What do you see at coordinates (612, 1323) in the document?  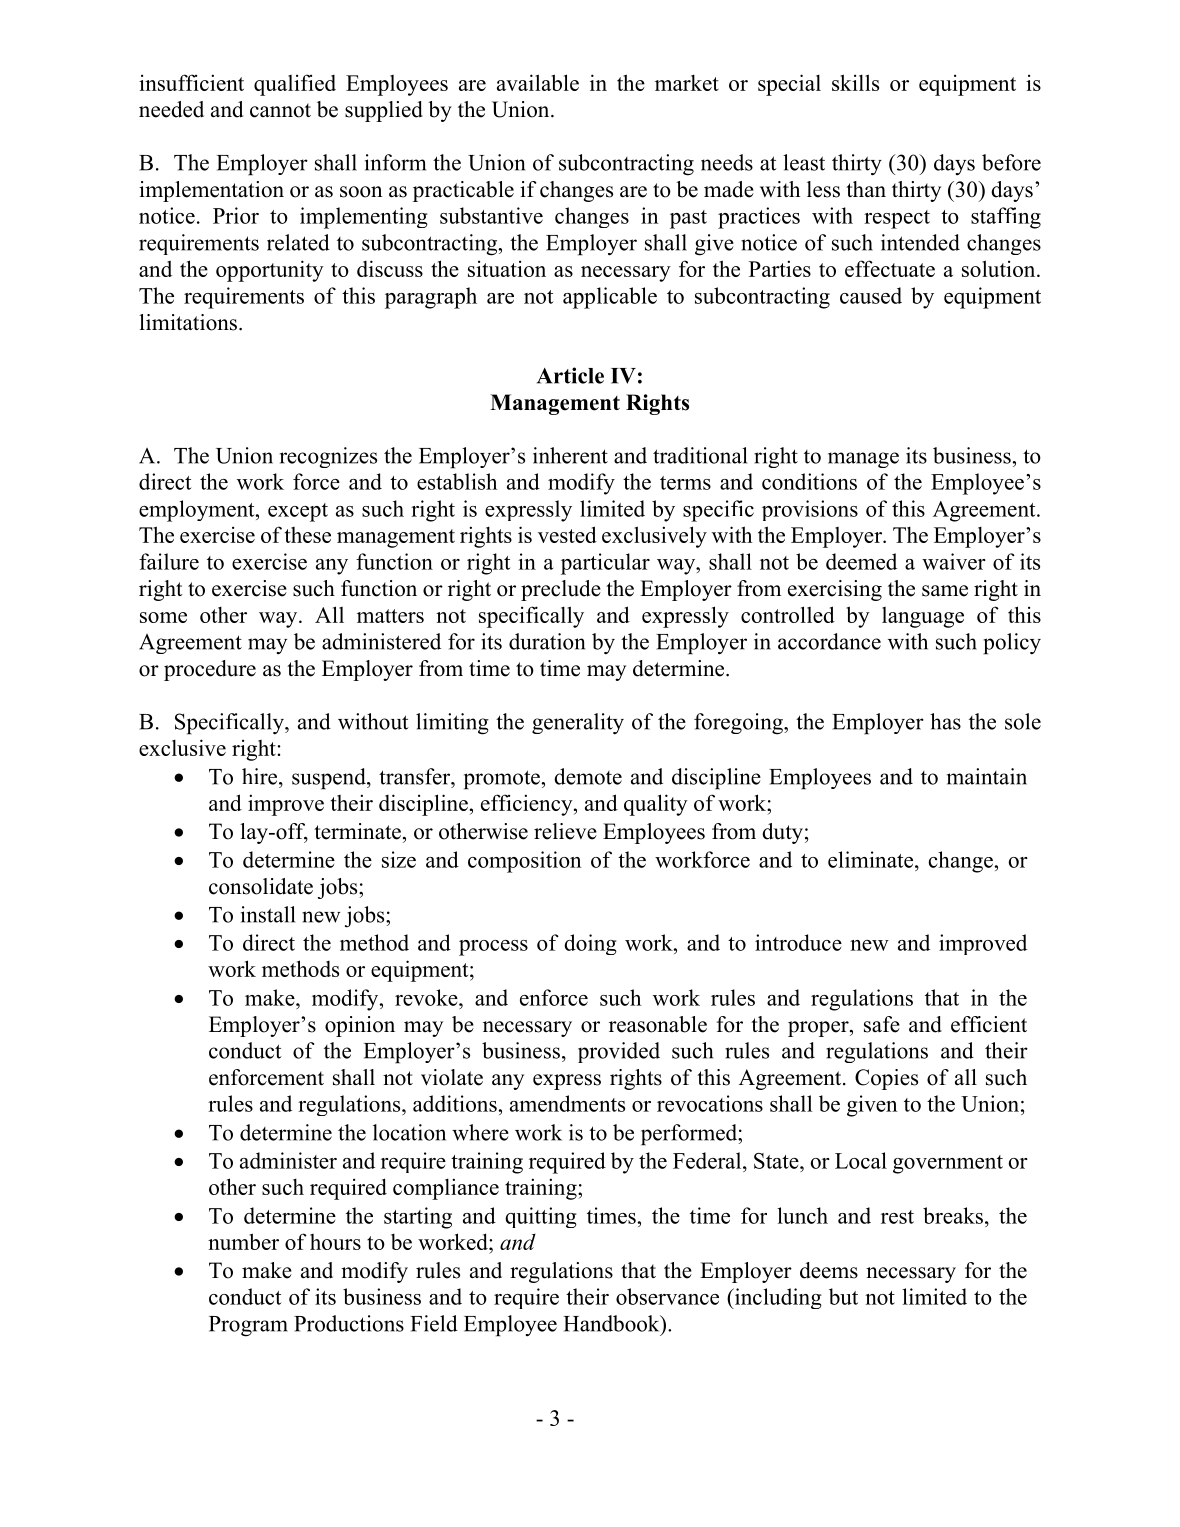 I see `Handbook` at bounding box center [612, 1323].
